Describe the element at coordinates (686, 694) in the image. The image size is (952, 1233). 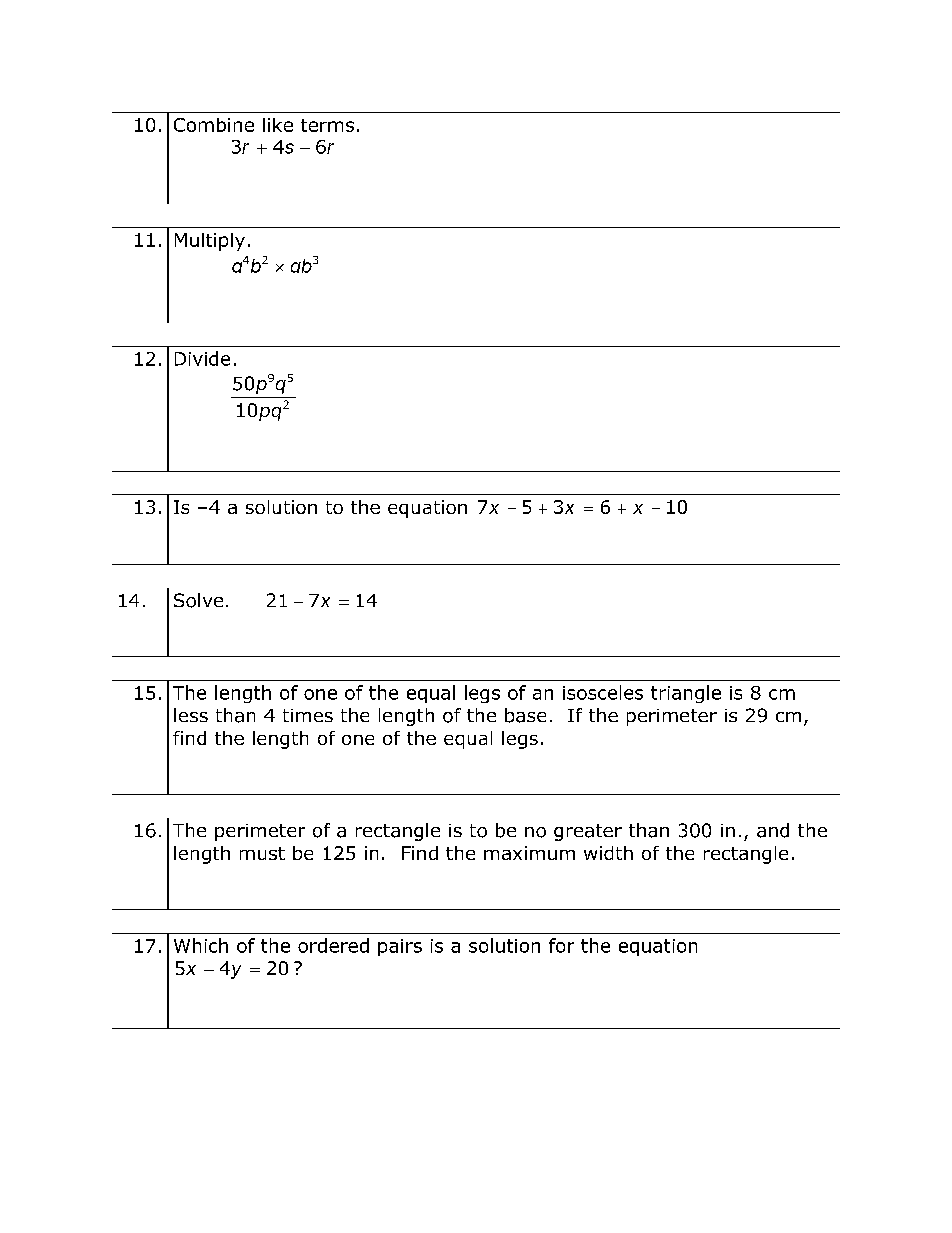
I see `triangle` at that location.
